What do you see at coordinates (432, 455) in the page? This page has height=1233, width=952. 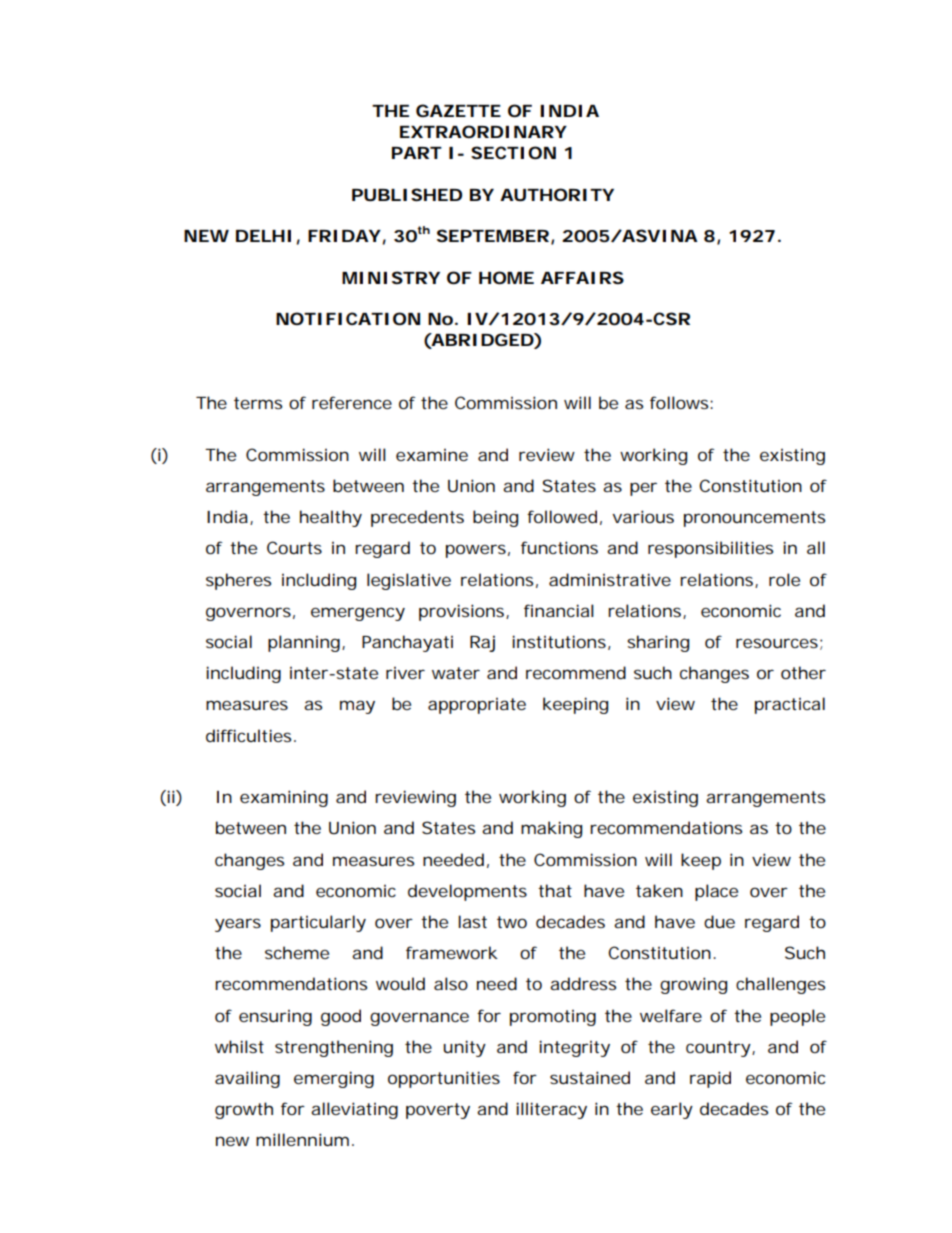 I see `examine` at bounding box center [432, 455].
